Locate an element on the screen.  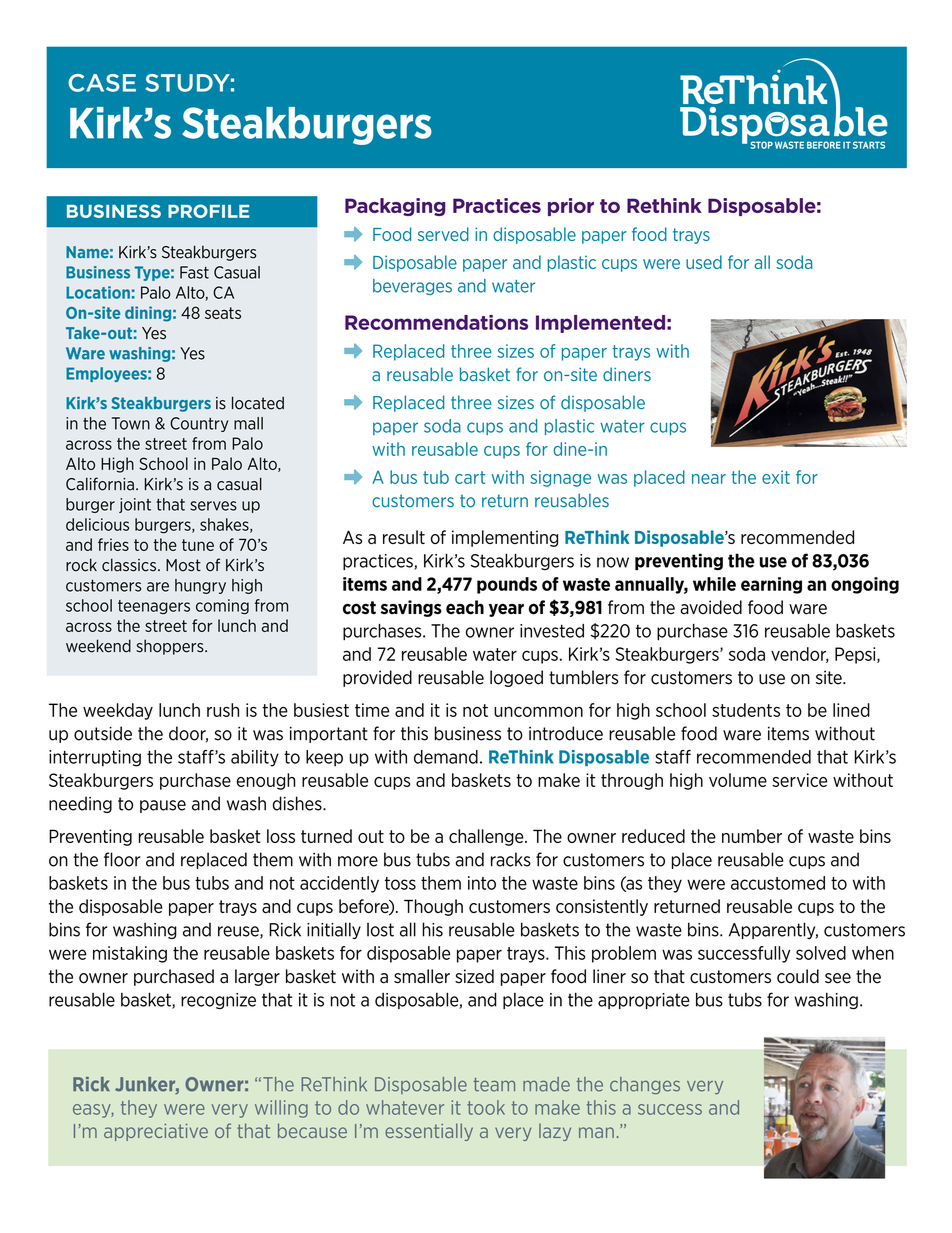
took is located at coordinates (486, 1107).
